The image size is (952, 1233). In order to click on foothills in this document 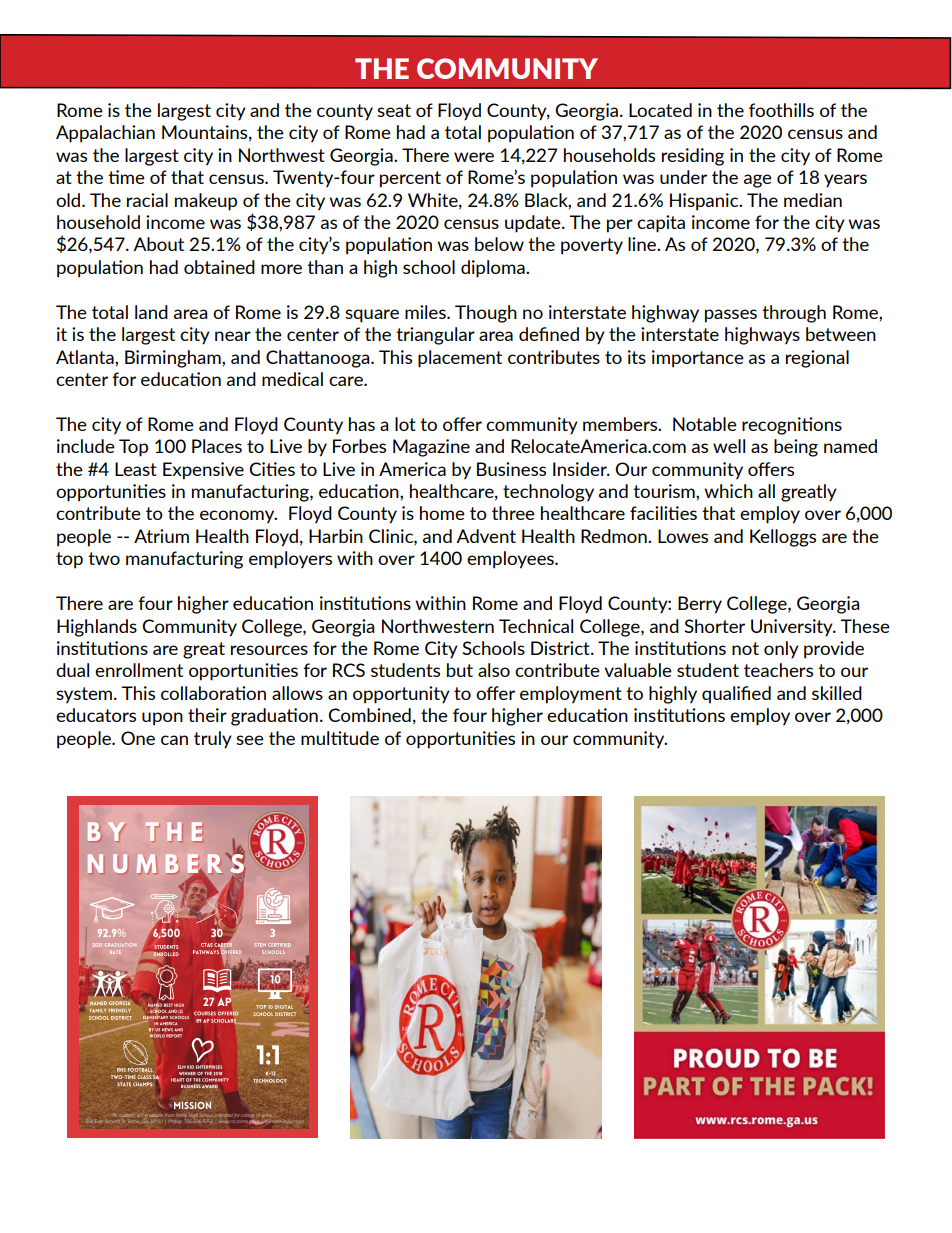, I will do `click(781, 110)`.
